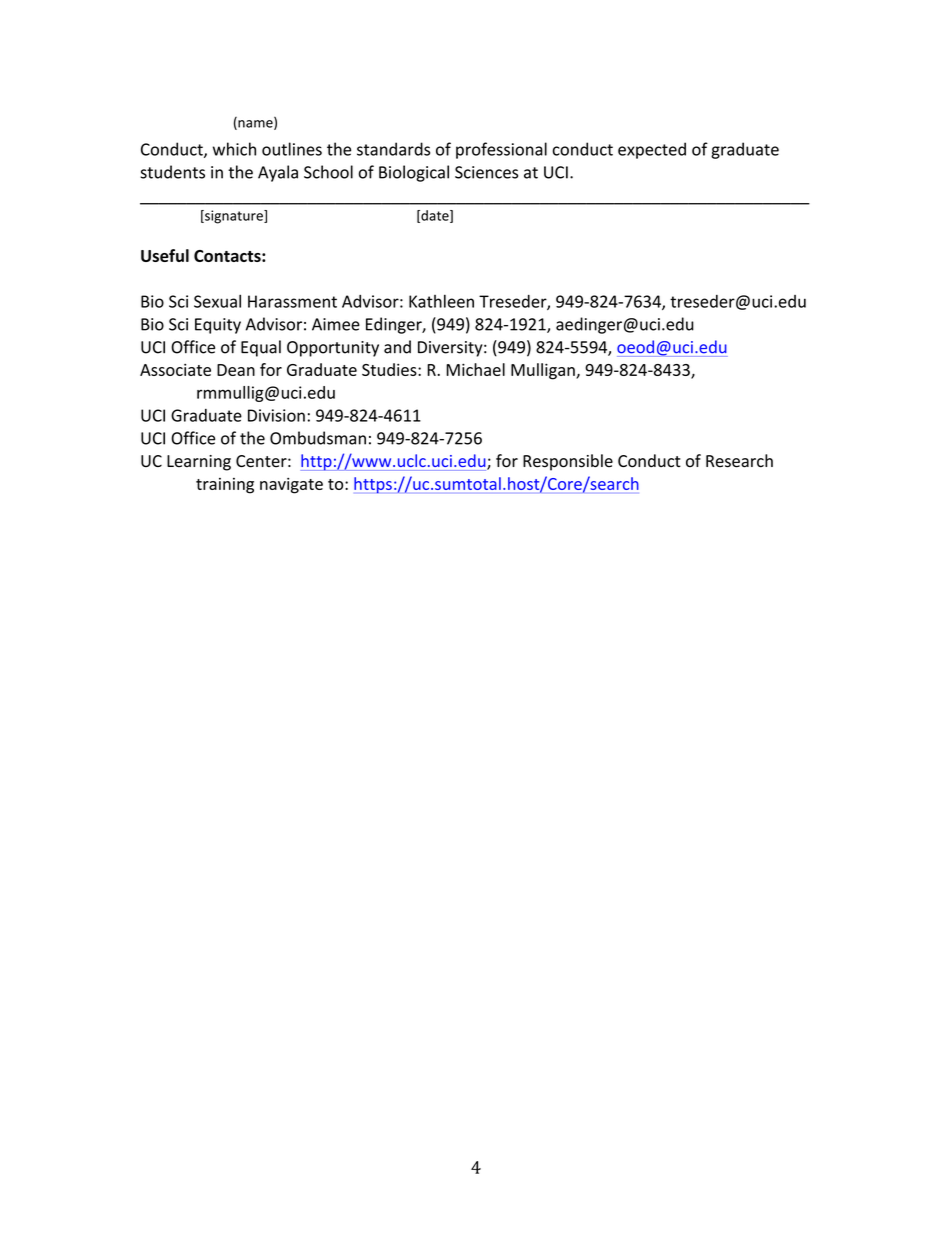 The image size is (952, 1233). What do you see at coordinates (234, 149) in the page?
I see `which` at bounding box center [234, 149].
